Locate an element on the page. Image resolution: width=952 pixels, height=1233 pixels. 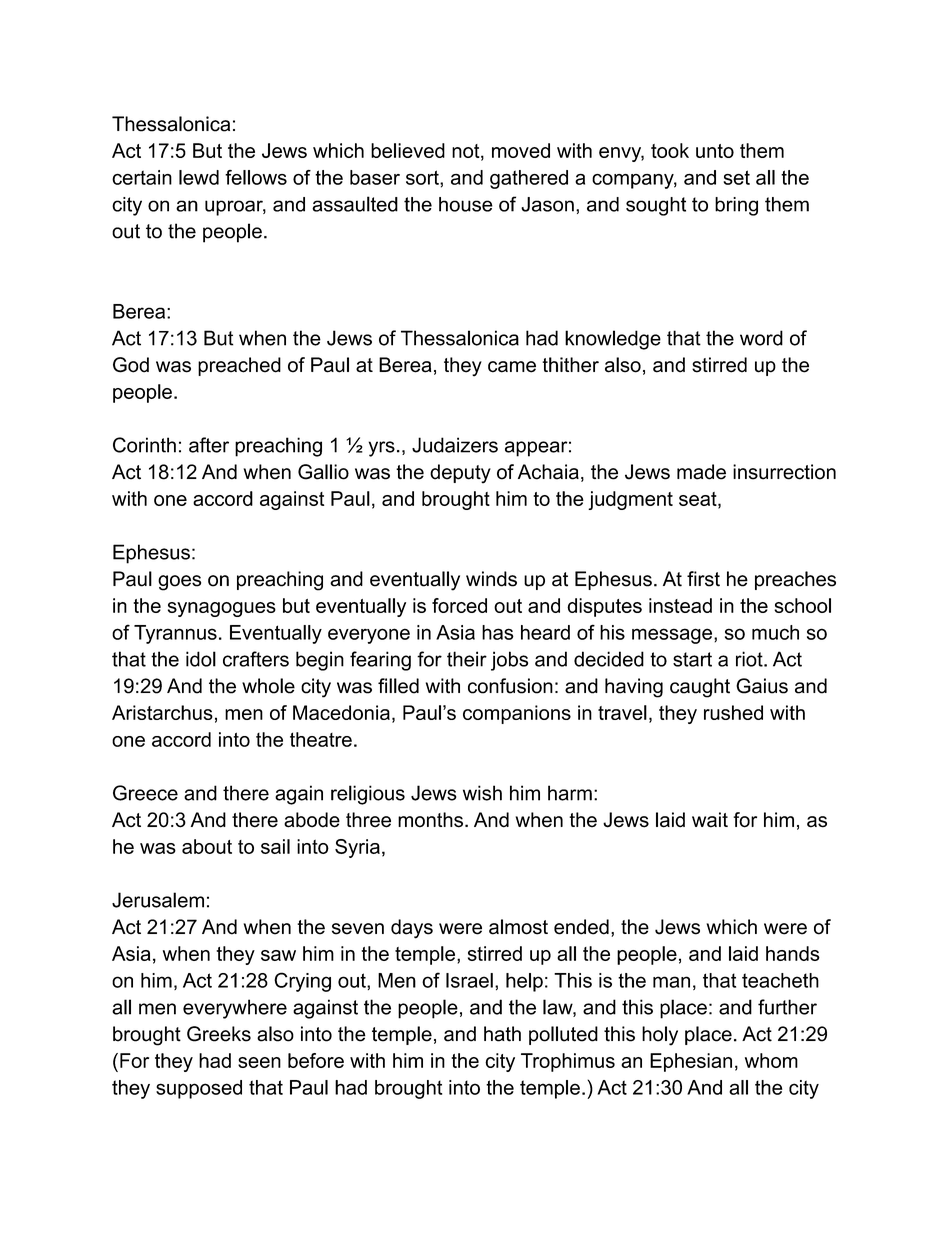
made is located at coordinates (701, 472).
